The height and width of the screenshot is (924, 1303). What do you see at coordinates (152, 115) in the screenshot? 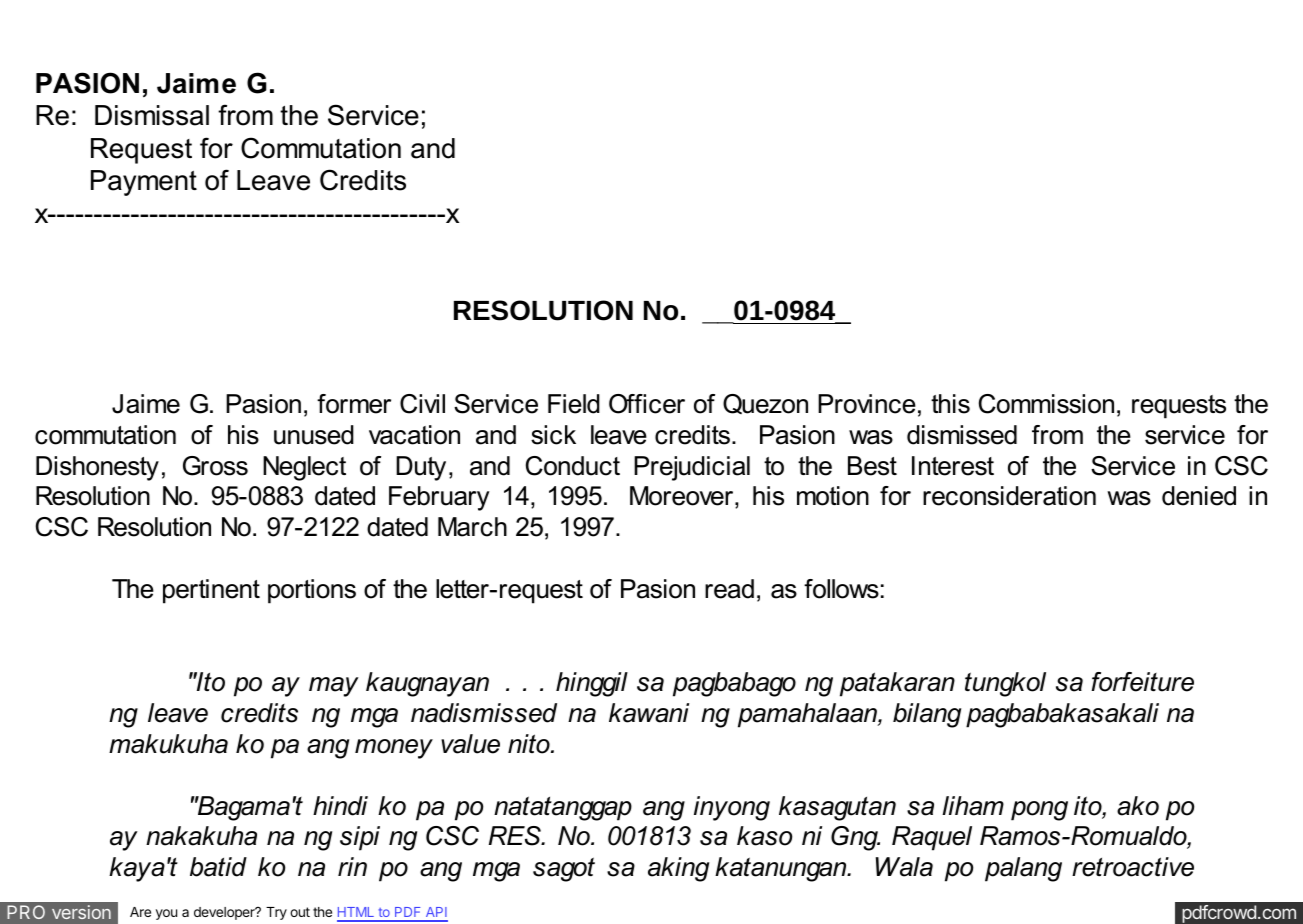
I see `Dismissal` at bounding box center [152, 115].
